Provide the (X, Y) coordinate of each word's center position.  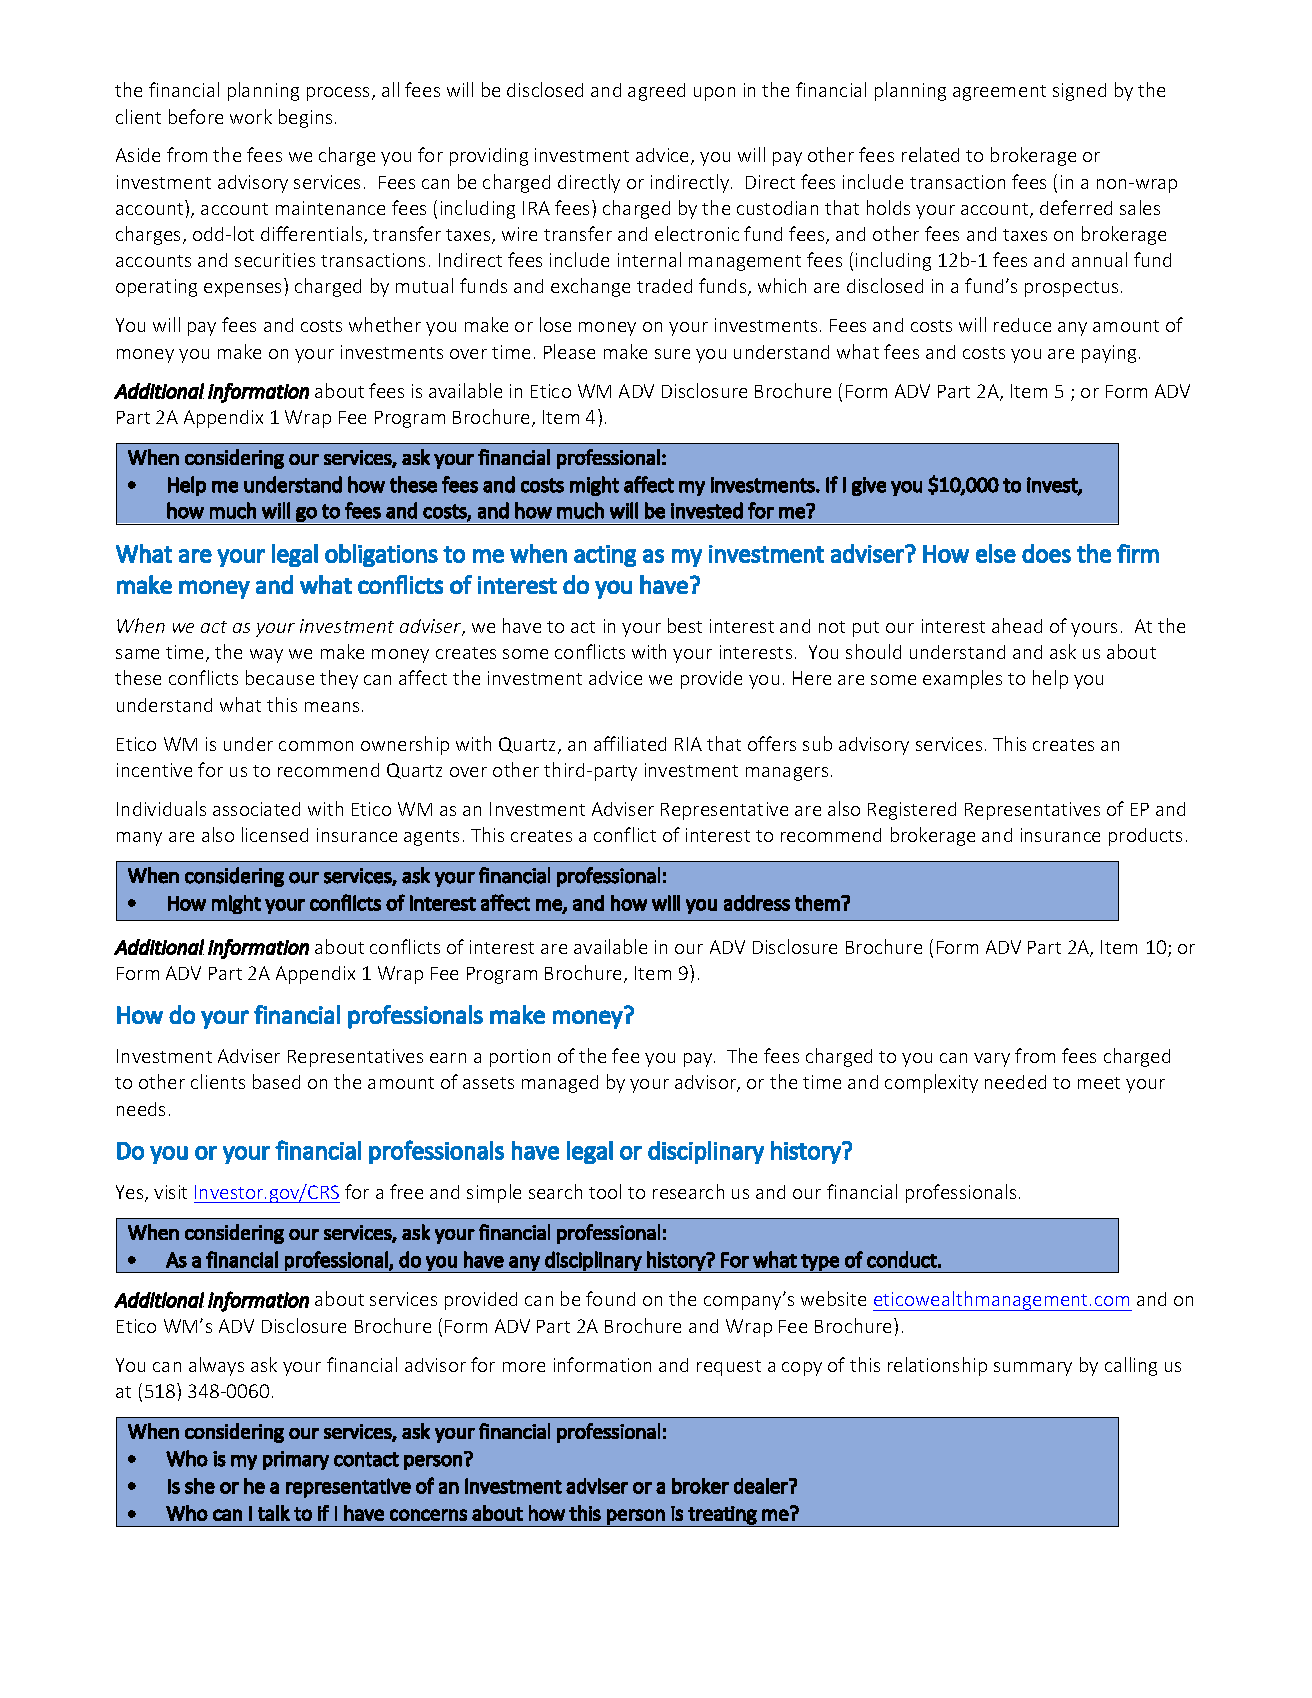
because (280, 677)
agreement (999, 93)
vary (992, 1060)
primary (296, 1460)
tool (605, 1191)
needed (1015, 1082)
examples (962, 679)
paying (1109, 354)
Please (569, 351)
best (685, 625)
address (757, 903)
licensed (275, 834)
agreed (656, 92)
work (251, 116)
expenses (242, 290)
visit (170, 1192)
